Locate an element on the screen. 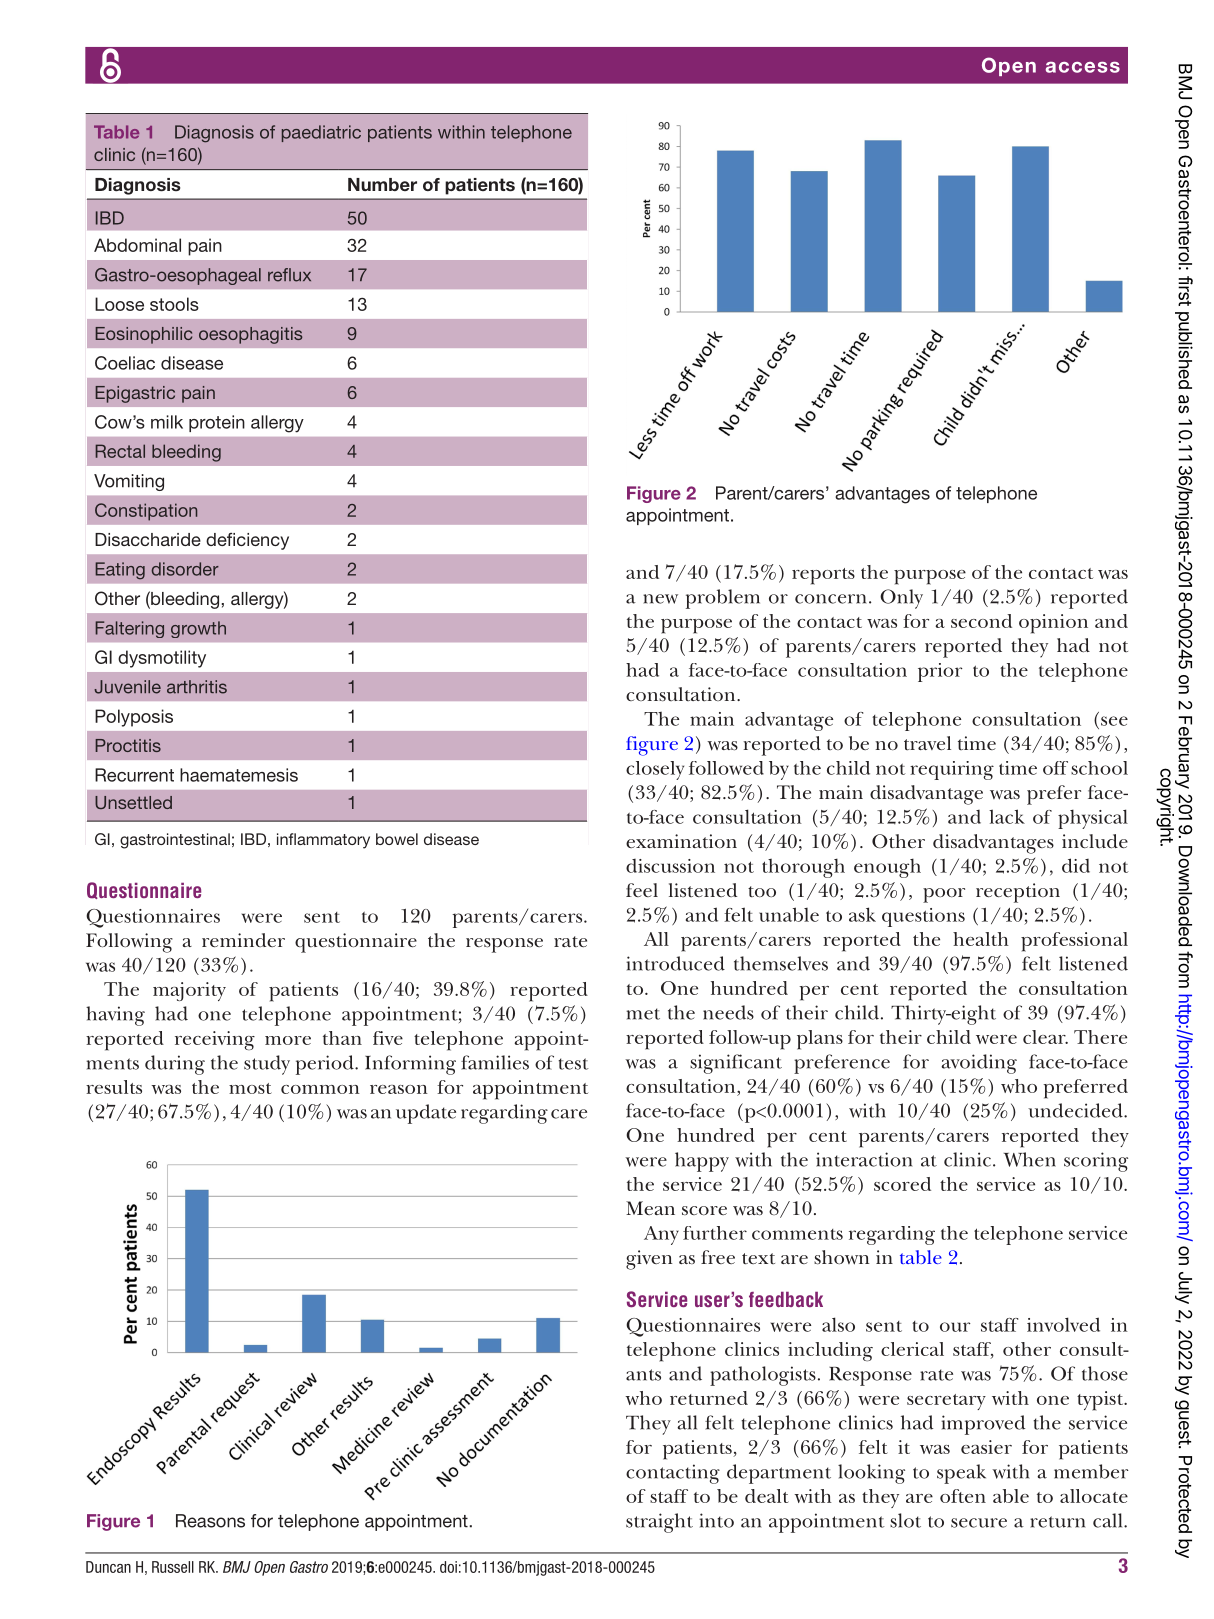  receiving is located at coordinates (215, 1040).
